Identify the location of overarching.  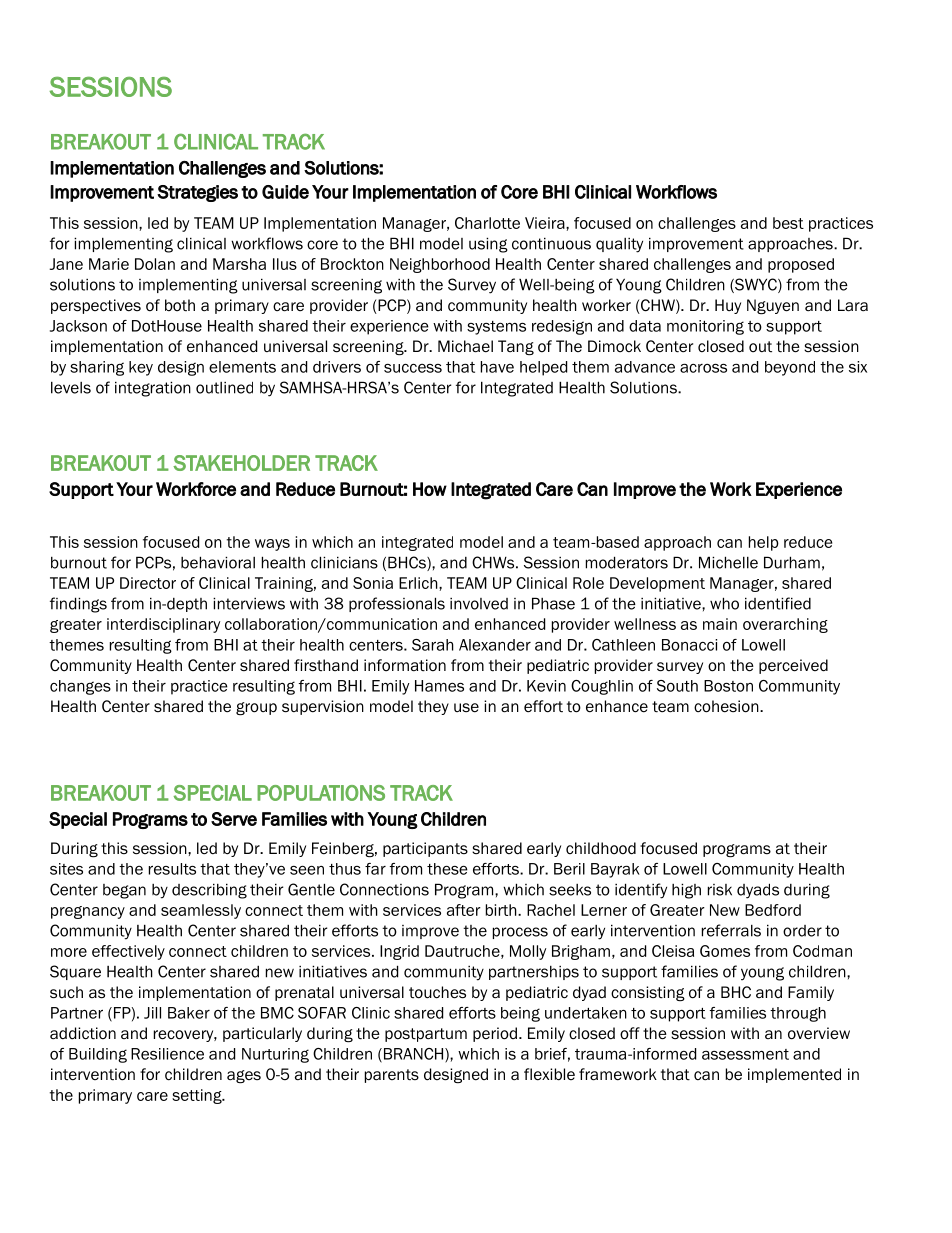
(785, 625).
